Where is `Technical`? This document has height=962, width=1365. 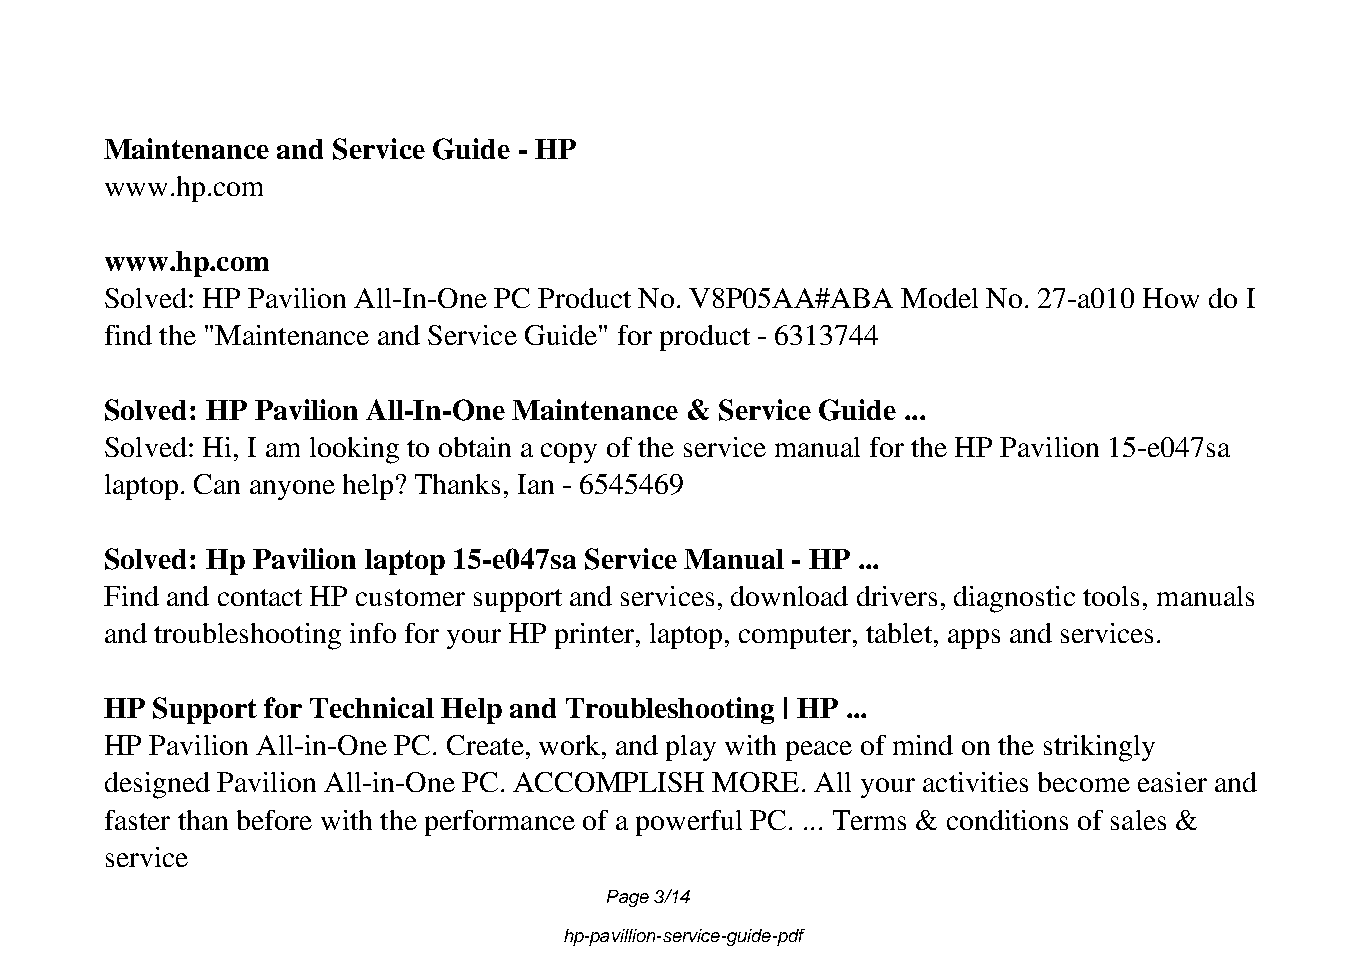
Technical is located at coordinates (372, 707).
